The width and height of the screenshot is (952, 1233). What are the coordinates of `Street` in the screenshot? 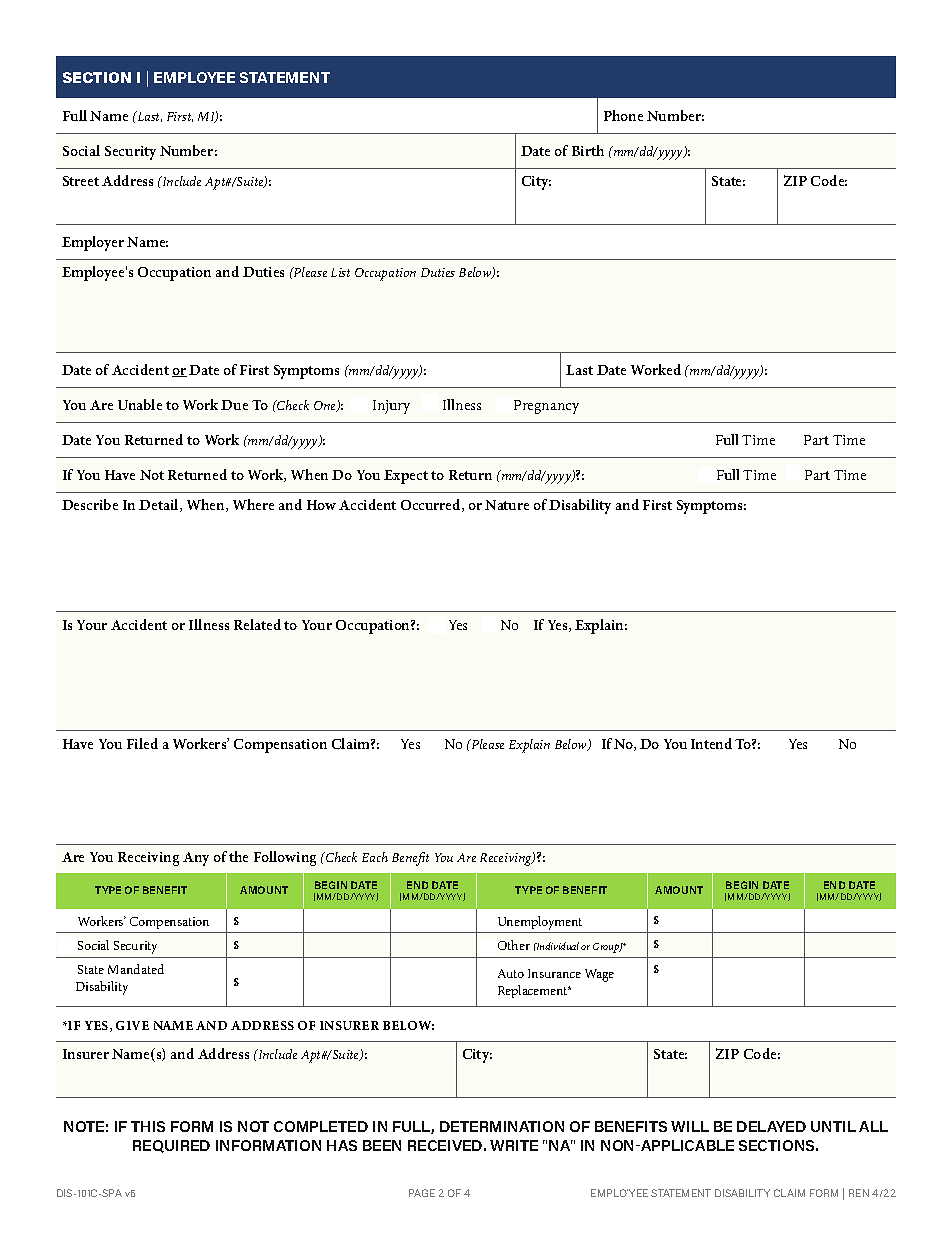 It's located at (81, 181).
